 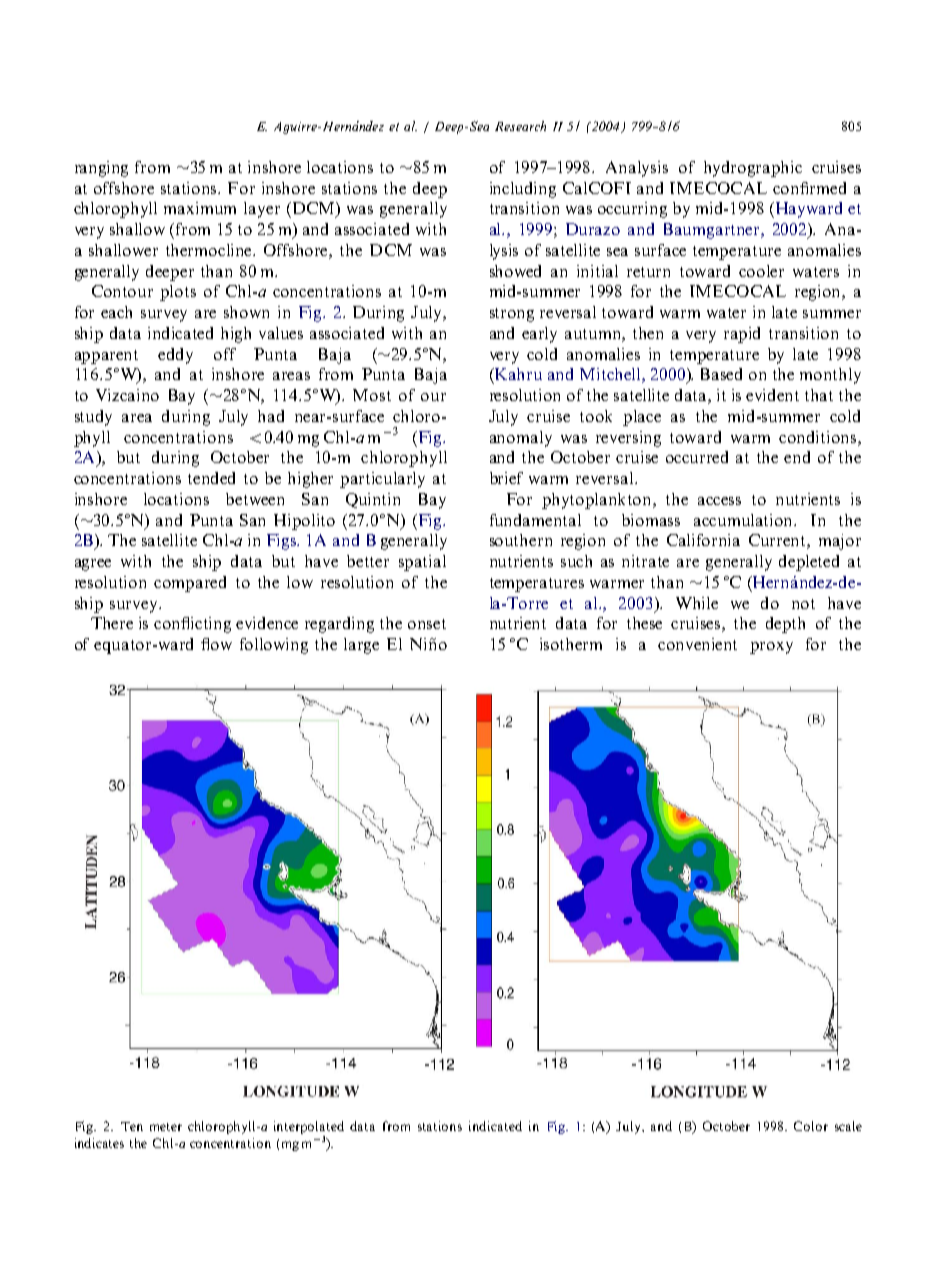 I want to click on maximum, so click(x=200, y=208).
